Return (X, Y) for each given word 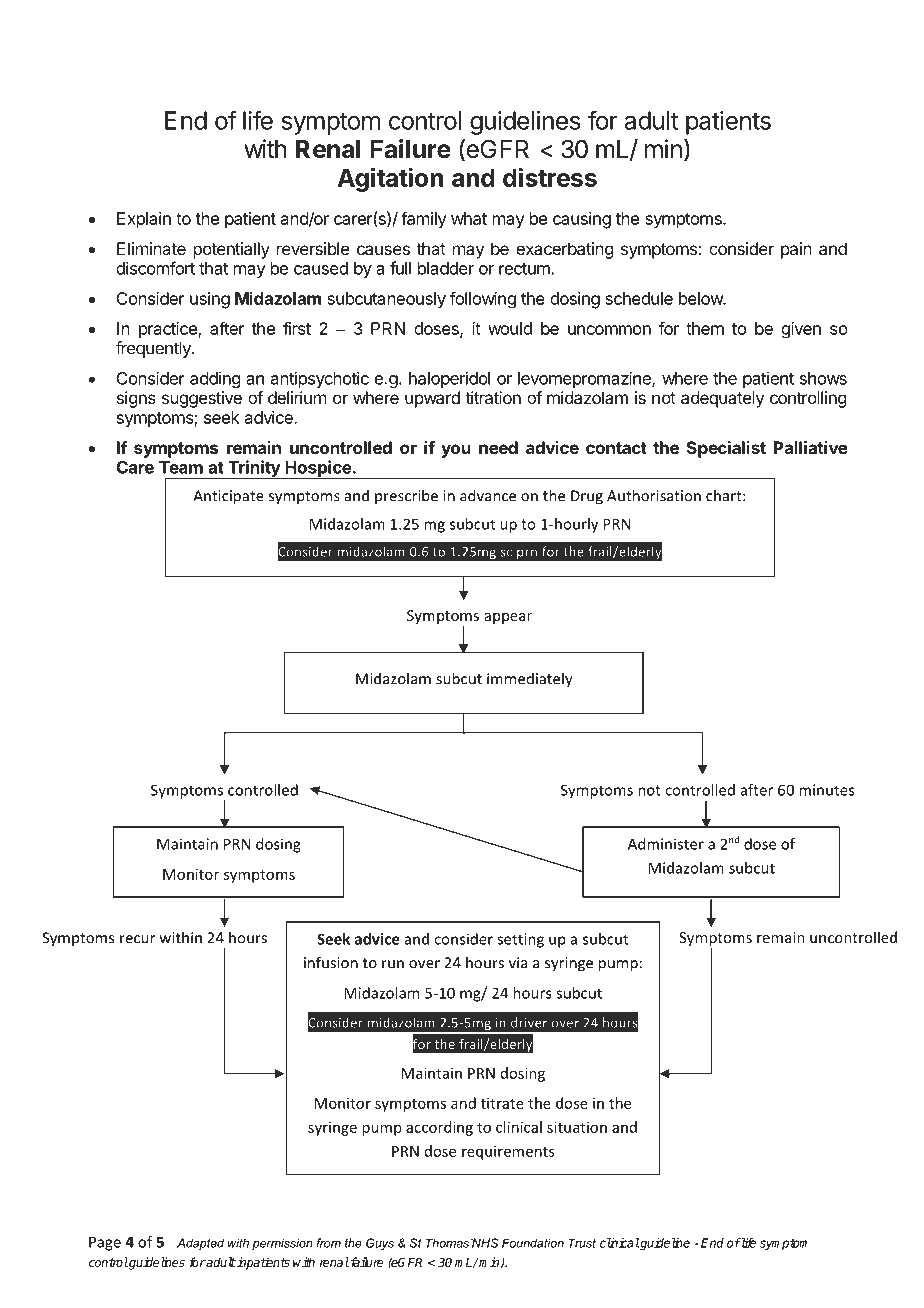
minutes (826, 790)
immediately (530, 680)
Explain (144, 220)
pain (796, 250)
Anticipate (228, 497)
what (469, 218)
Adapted (200, 1244)
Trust (582, 1243)
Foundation (533, 1243)
